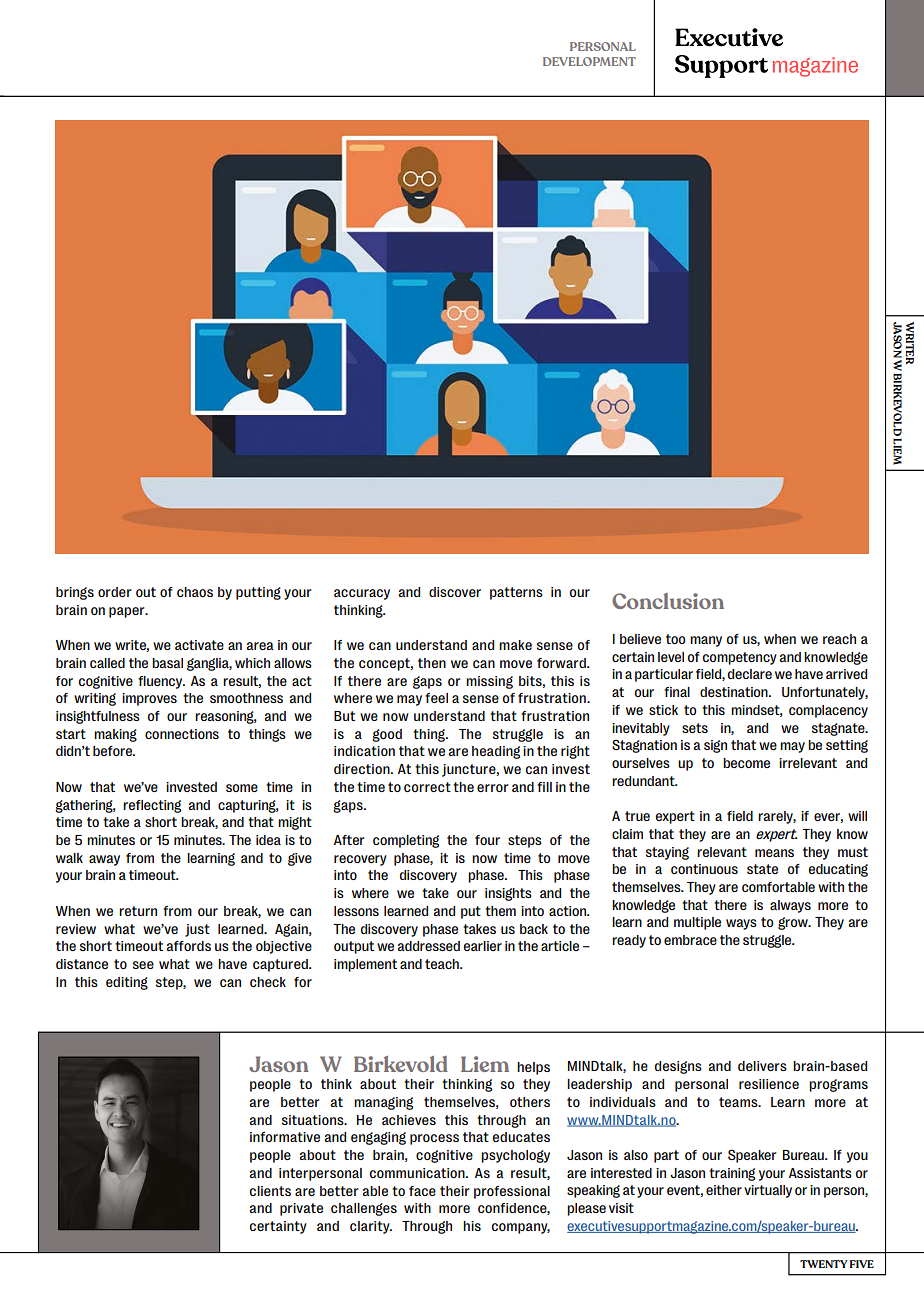 The width and height of the page is (924, 1308). Describe the element at coordinates (516, 593) in the page. I see `patterns` at that location.
